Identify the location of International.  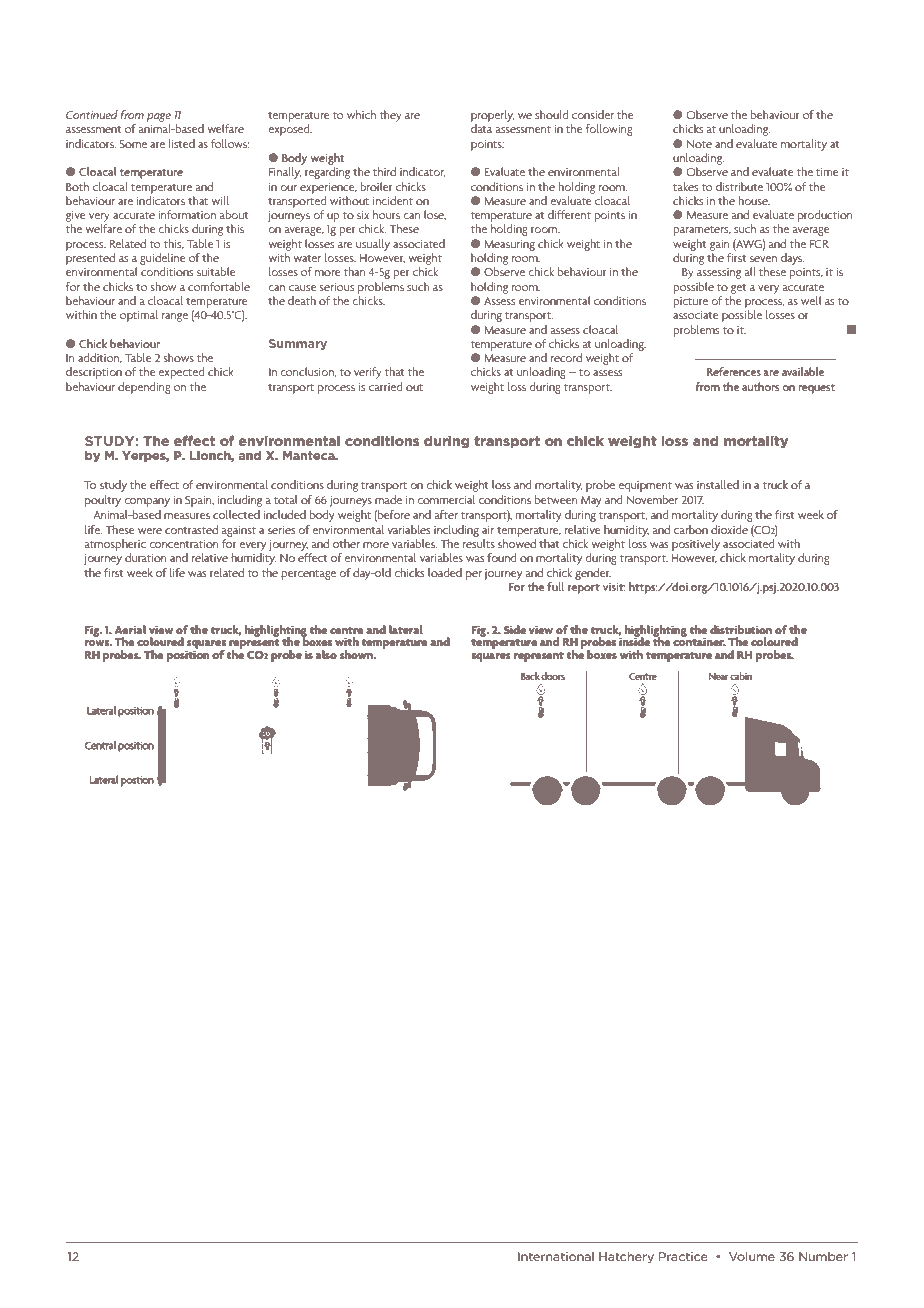
(556, 1256).
